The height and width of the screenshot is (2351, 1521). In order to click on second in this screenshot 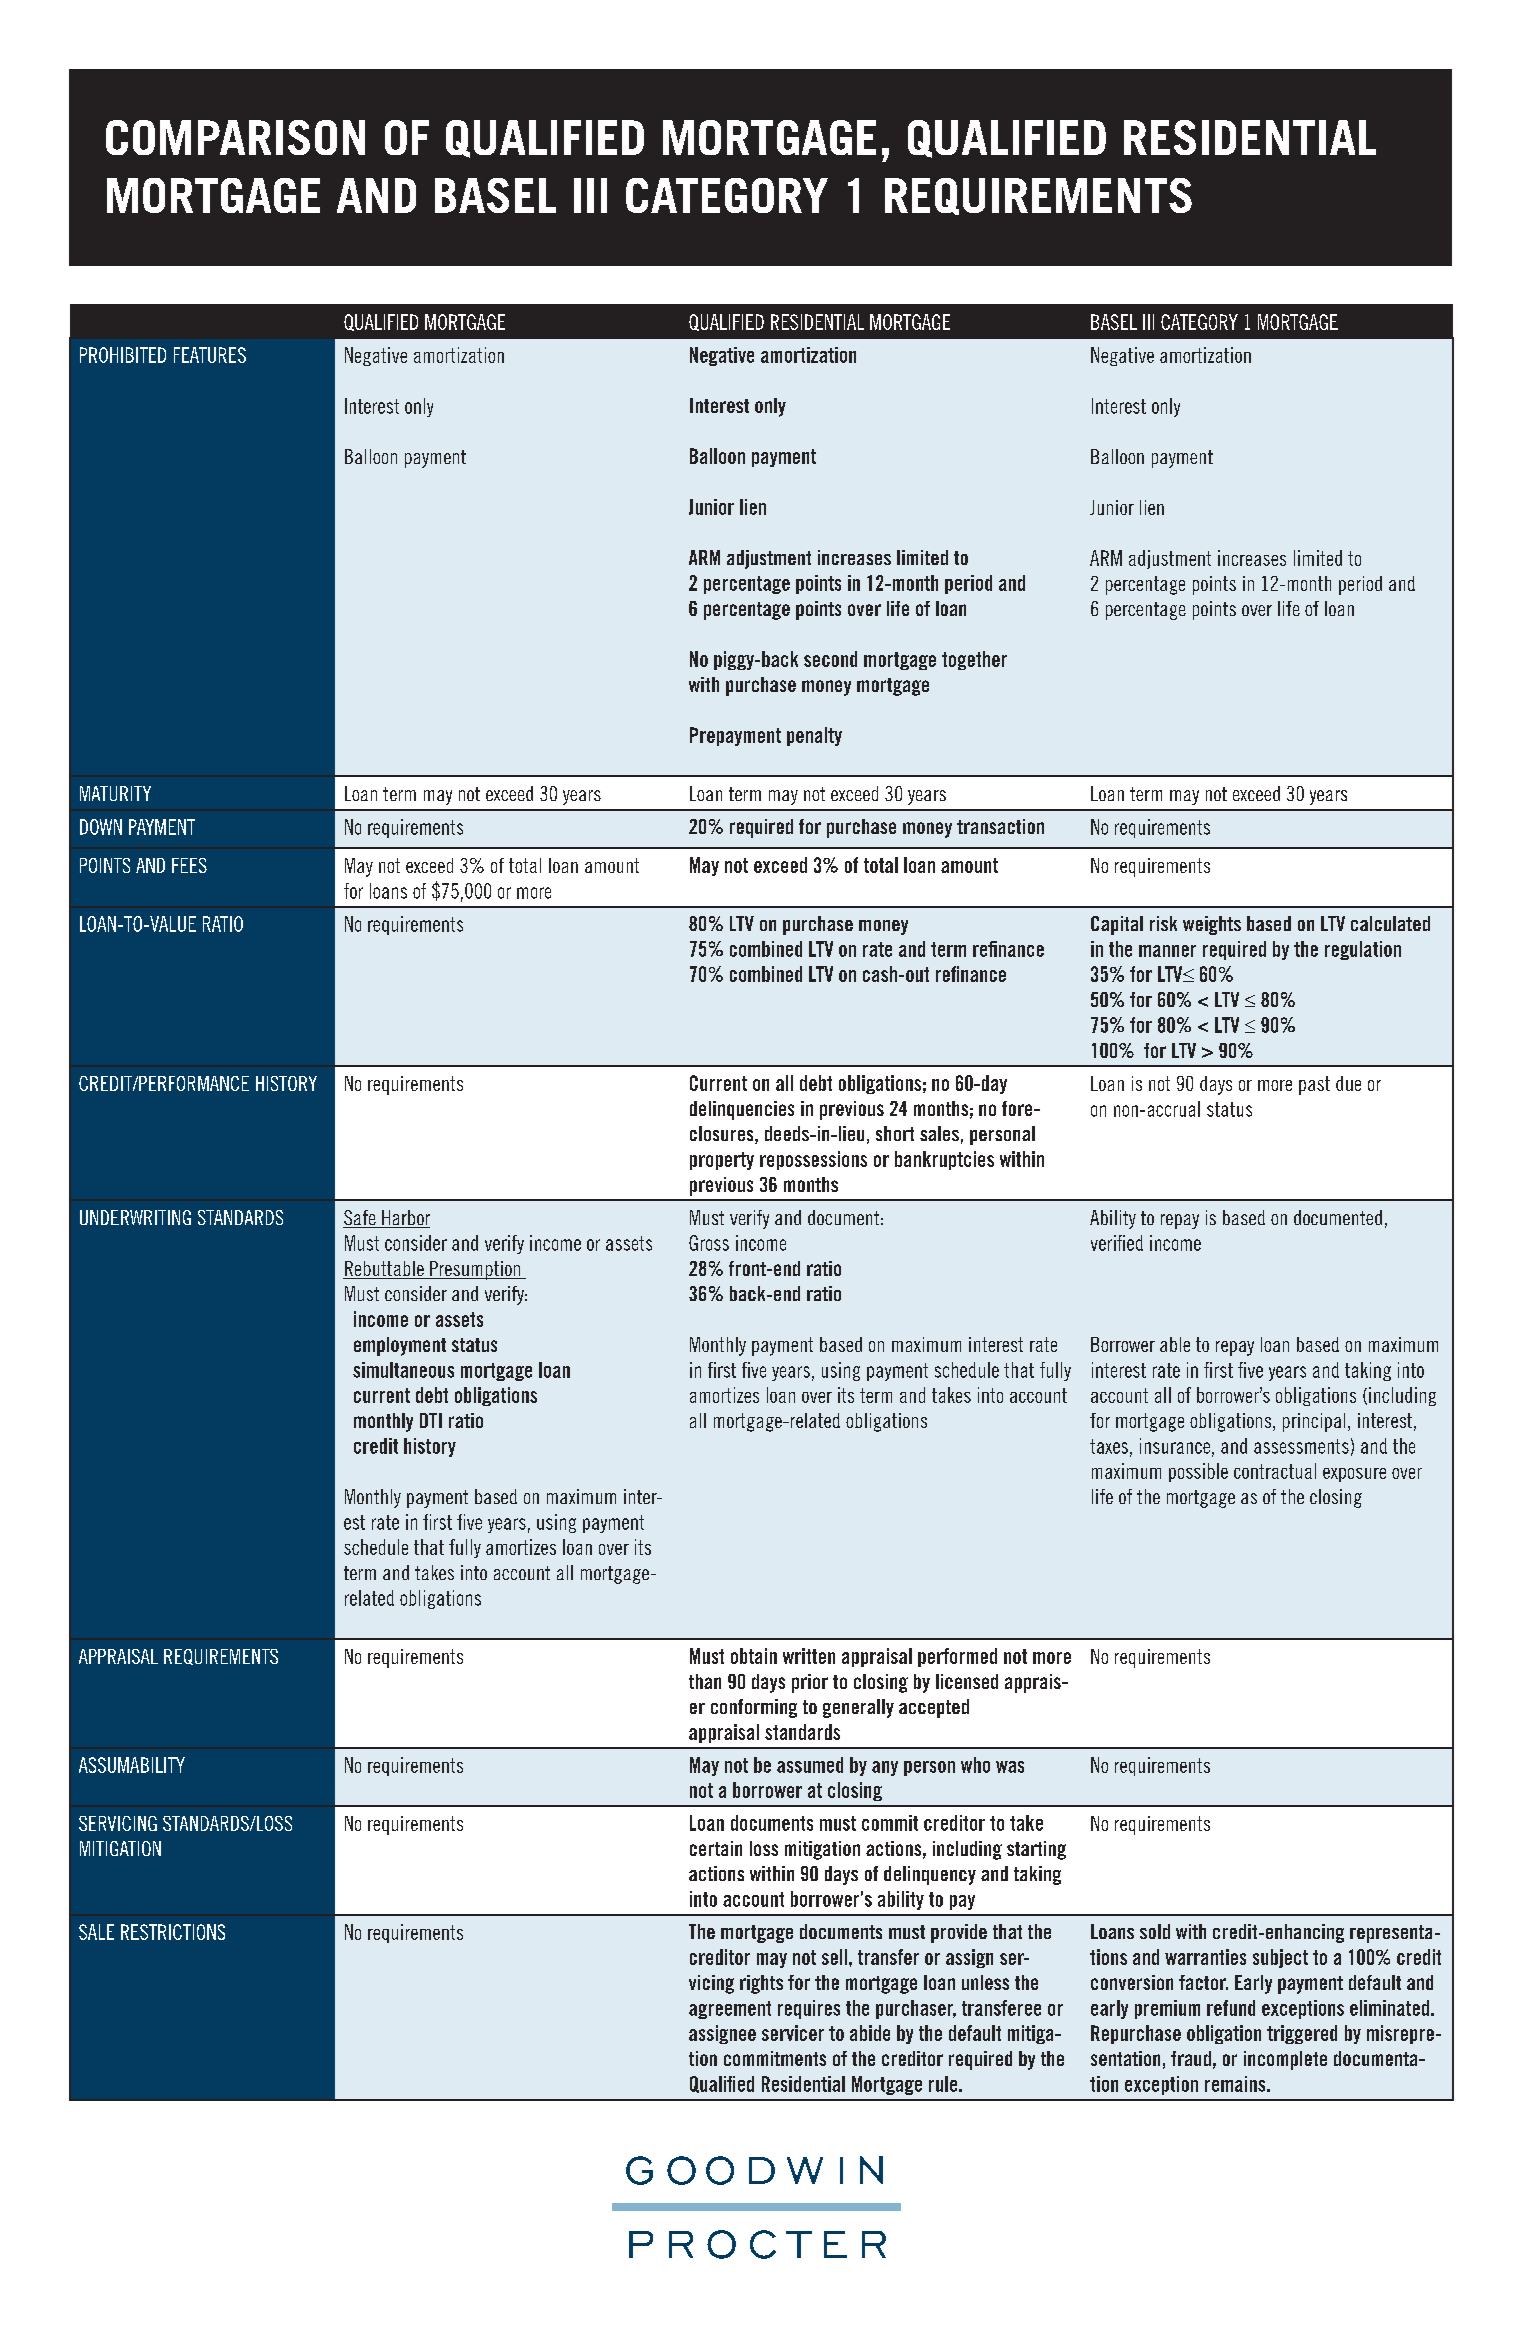, I will do `click(830, 659)`.
